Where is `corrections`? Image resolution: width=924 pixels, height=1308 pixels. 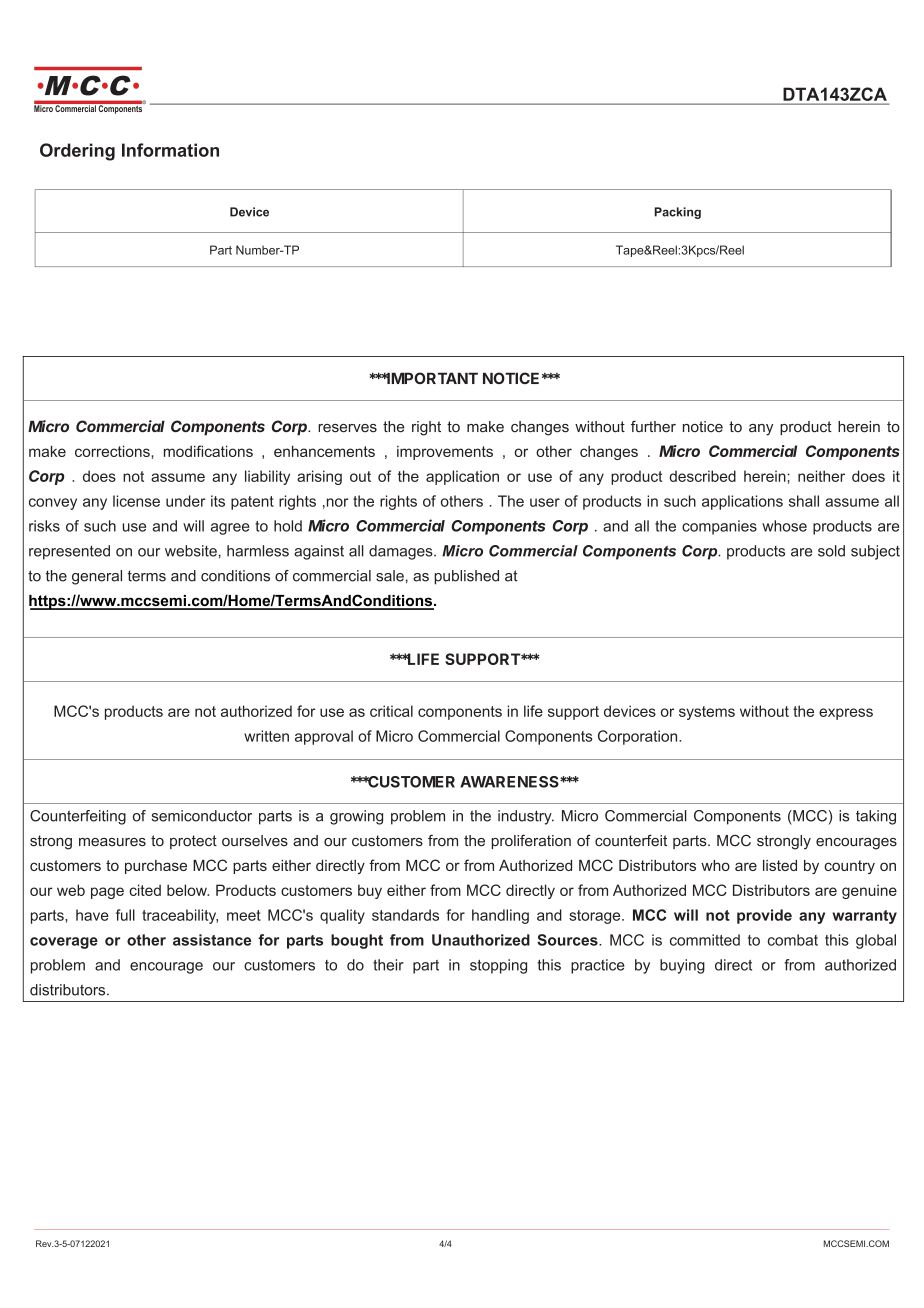
corrections is located at coordinates (113, 451).
